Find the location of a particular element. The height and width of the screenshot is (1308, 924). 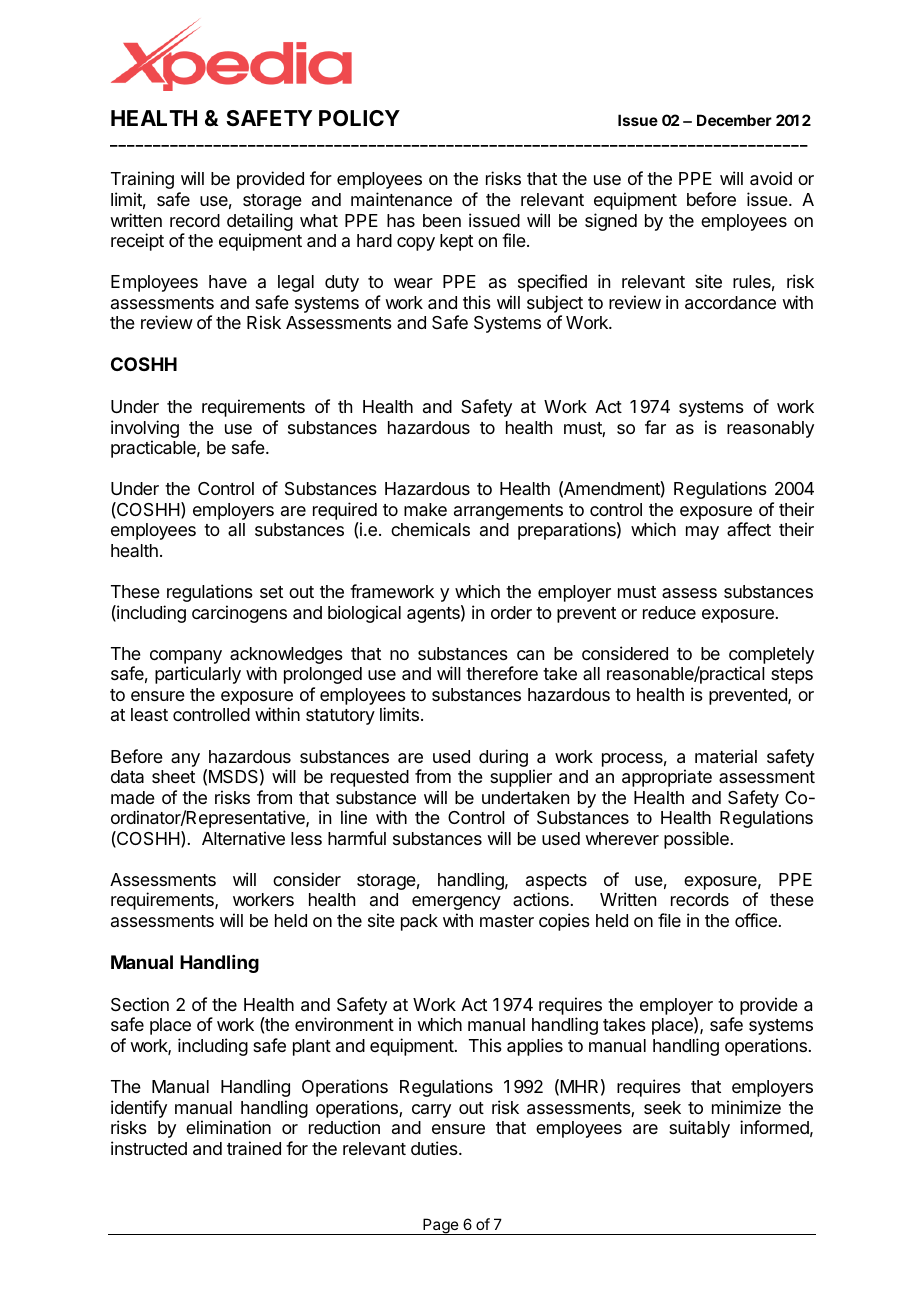

Alternative is located at coordinates (243, 838).
